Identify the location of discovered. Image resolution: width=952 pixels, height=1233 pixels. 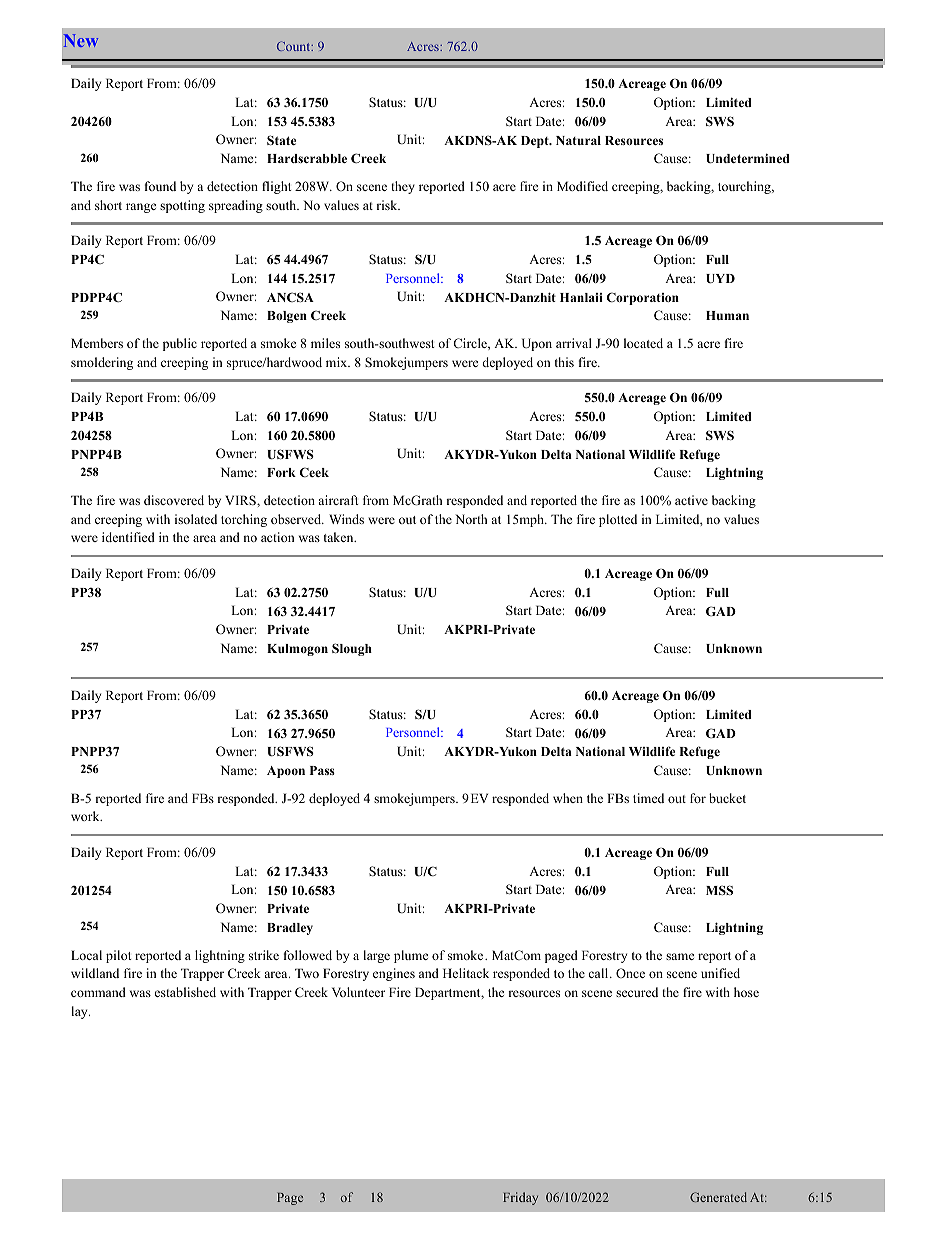
(174, 500).
